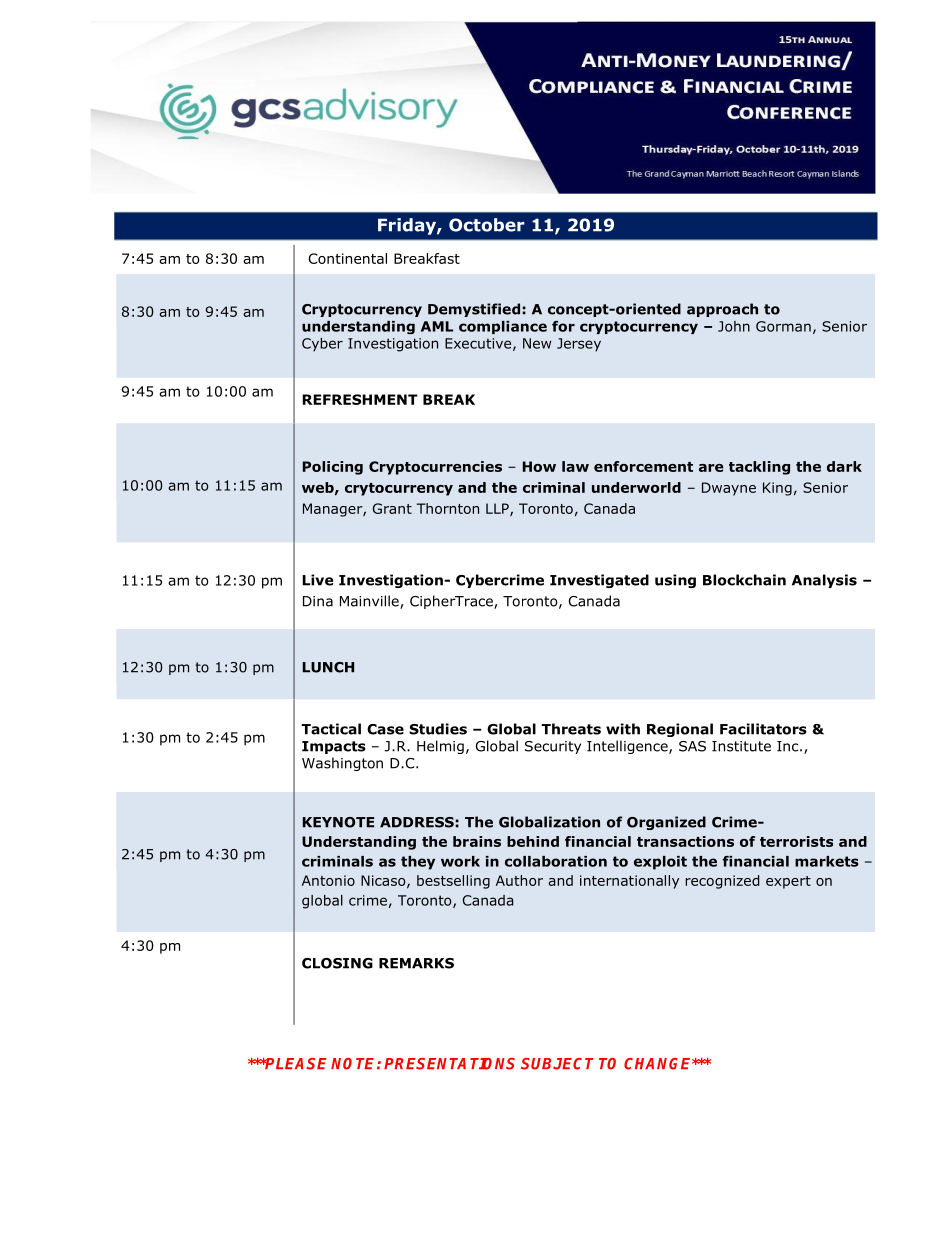 The height and width of the screenshot is (1233, 952). I want to click on LUNCH, so click(328, 667).
